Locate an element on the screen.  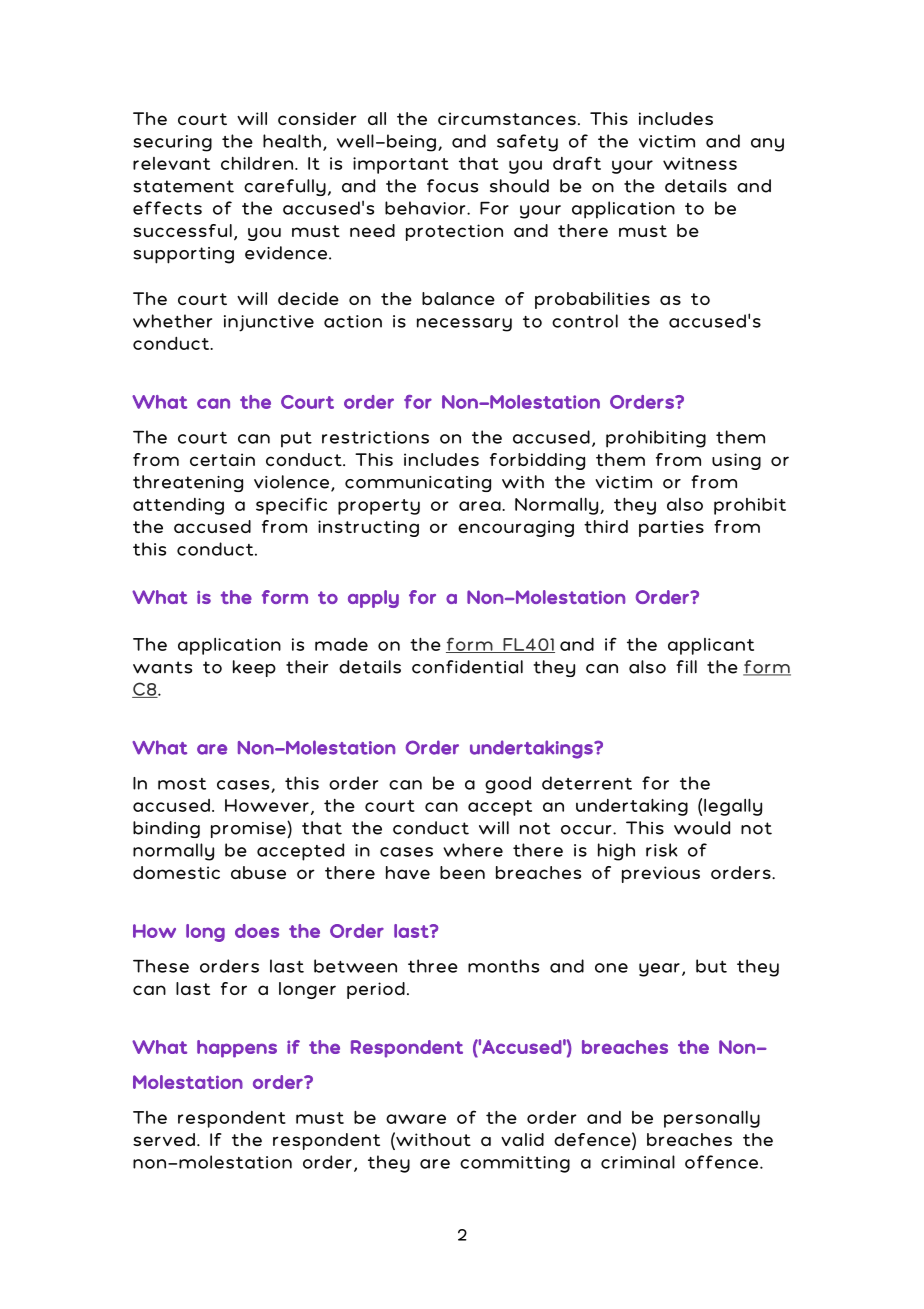
focus is located at coordinates (452, 186).
